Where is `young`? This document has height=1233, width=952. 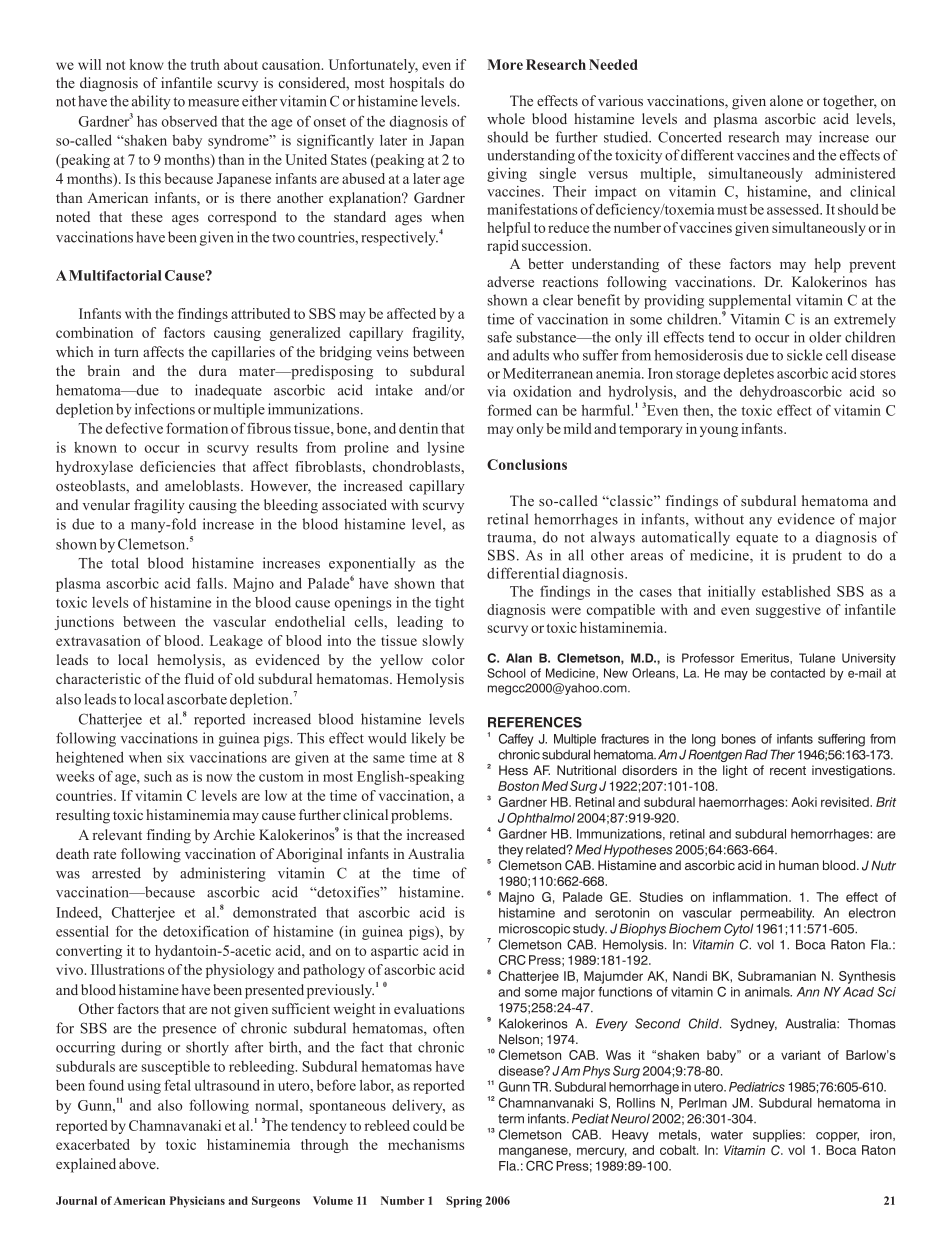 young is located at coordinates (719, 431).
